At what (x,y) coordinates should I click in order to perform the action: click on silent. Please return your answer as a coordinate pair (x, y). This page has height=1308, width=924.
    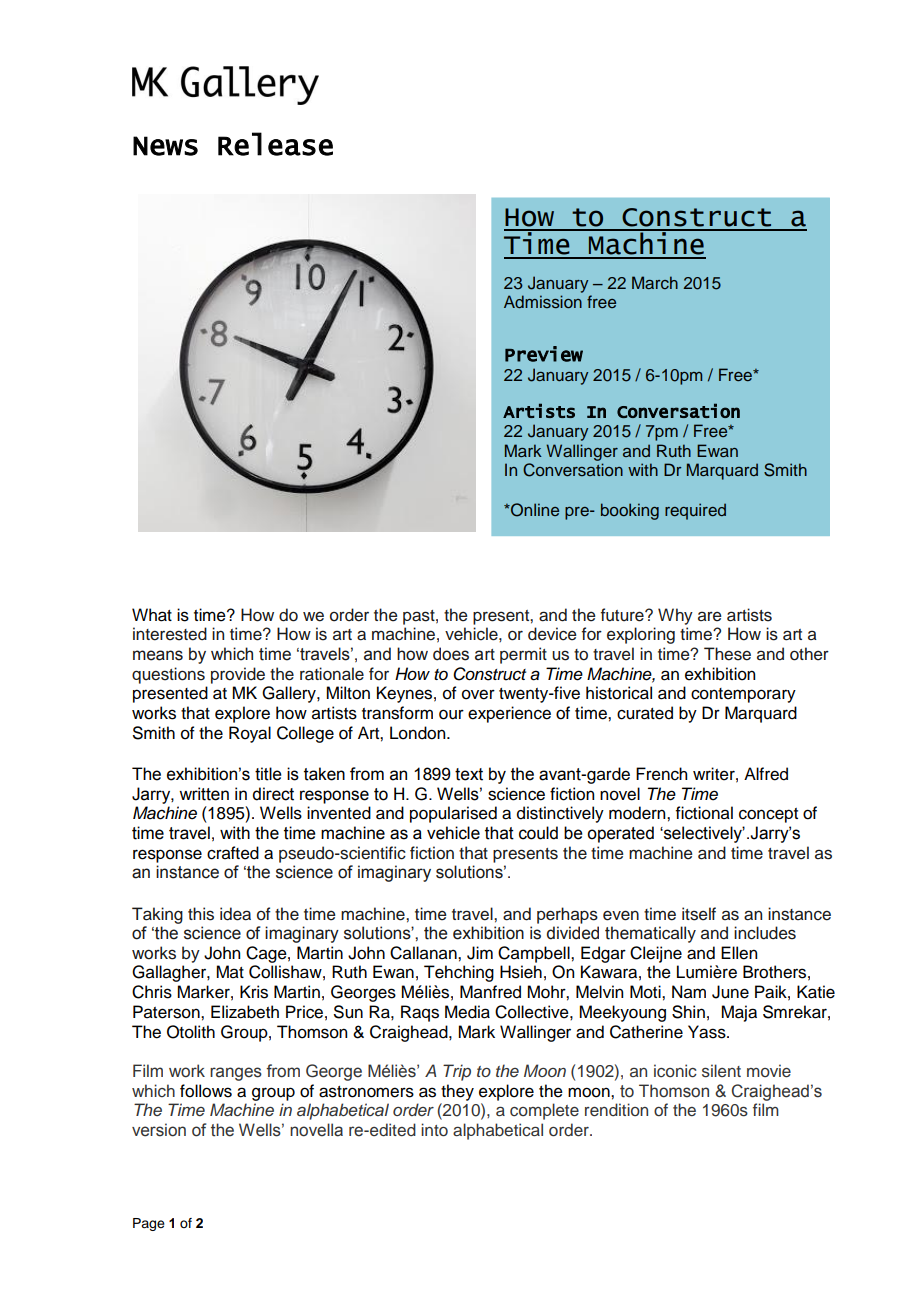
    Looking at the image, I should click on (721, 1071).
